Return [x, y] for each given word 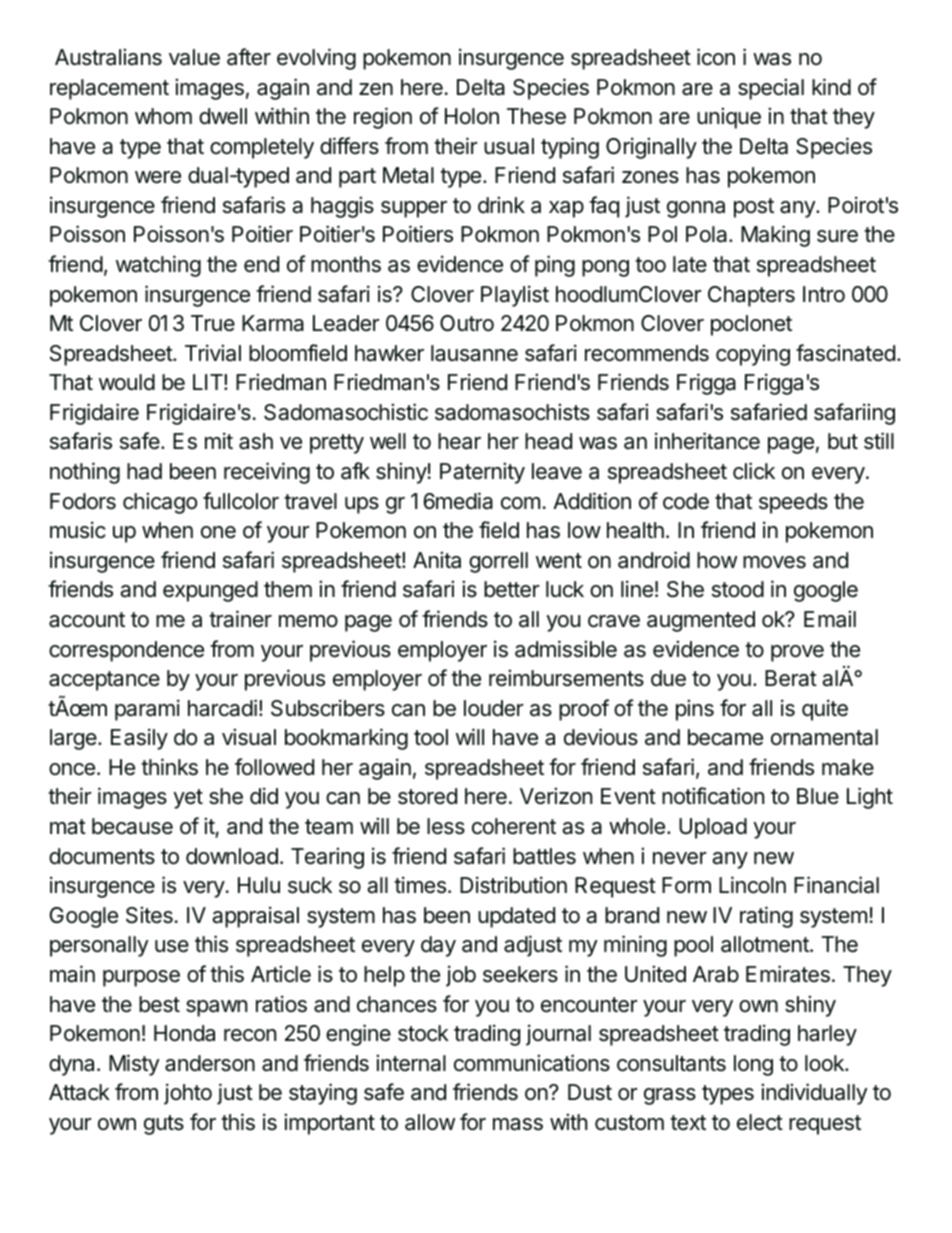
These [536, 116]
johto [188, 1094]
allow [430, 1122]
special [771, 89]
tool [431, 737]
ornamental [824, 737]
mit [219, 440]
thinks [169, 767]
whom [163, 116]
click [754, 471]
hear [459, 441]
